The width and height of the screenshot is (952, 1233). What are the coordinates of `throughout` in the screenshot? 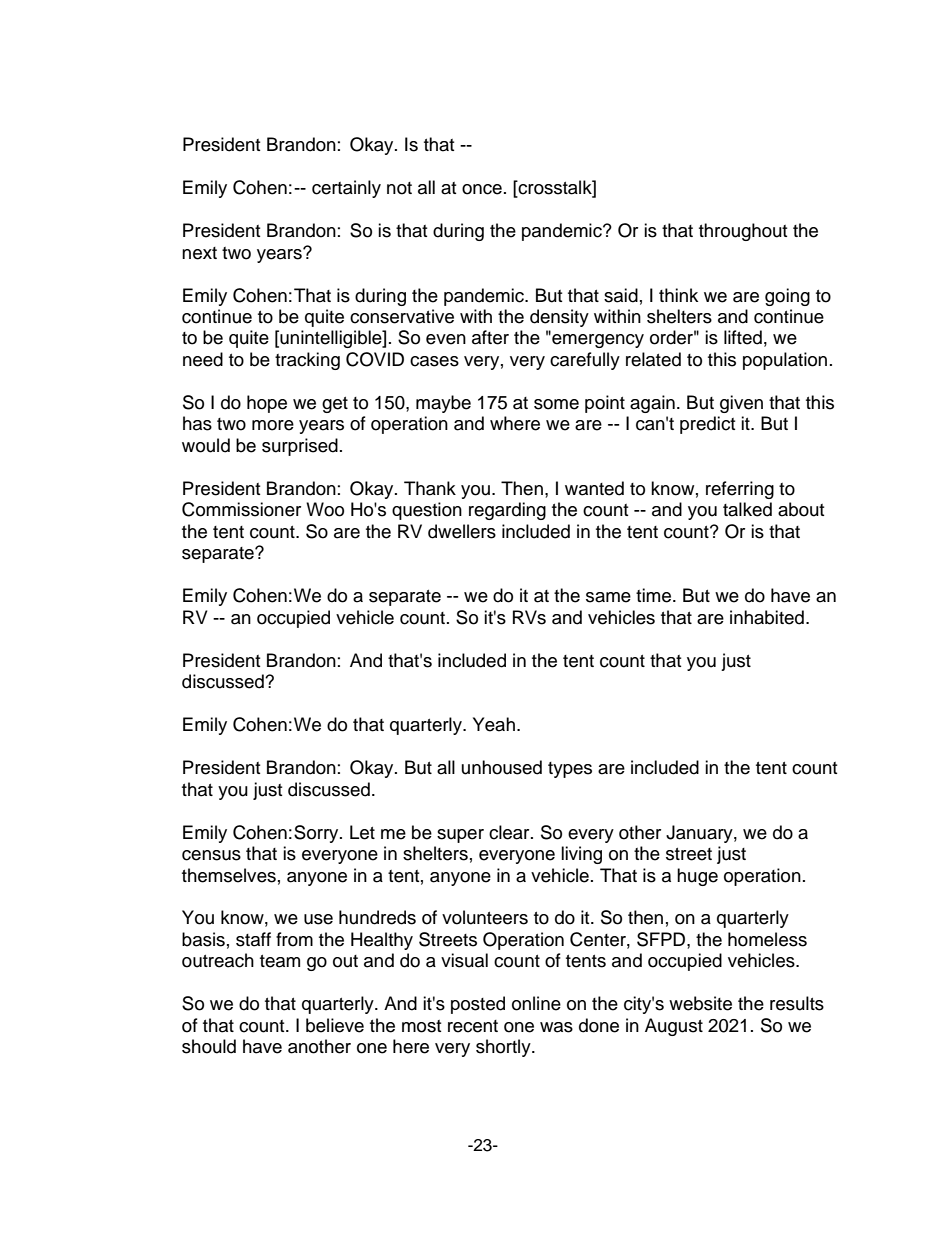 It's located at (743, 232).
